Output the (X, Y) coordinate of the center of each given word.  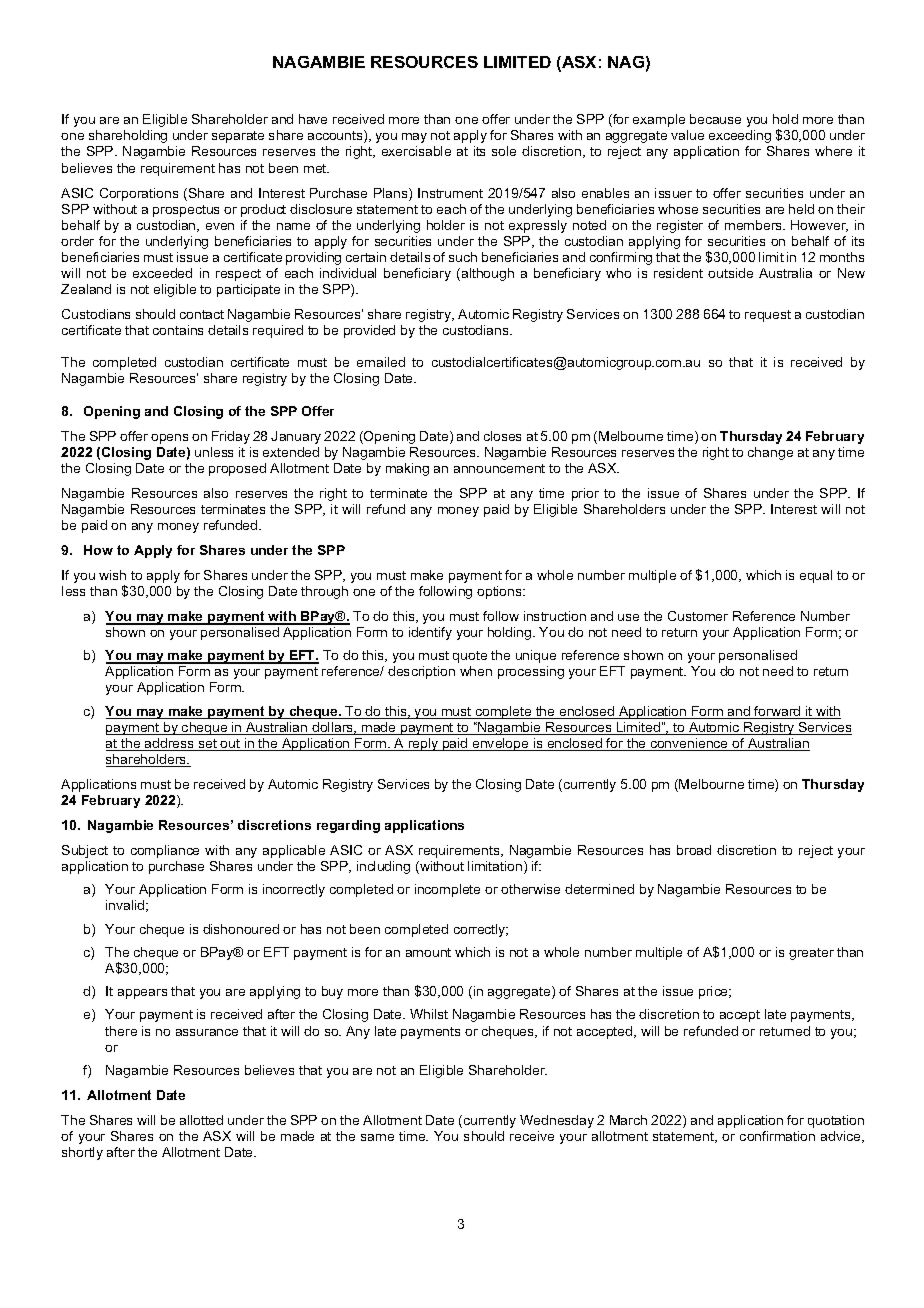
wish (112, 575)
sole (504, 151)
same (377, 1137)
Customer (698, 616)
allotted (201, 1120)
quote (470, 657)
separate (238, 137)
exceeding (740, 136)
